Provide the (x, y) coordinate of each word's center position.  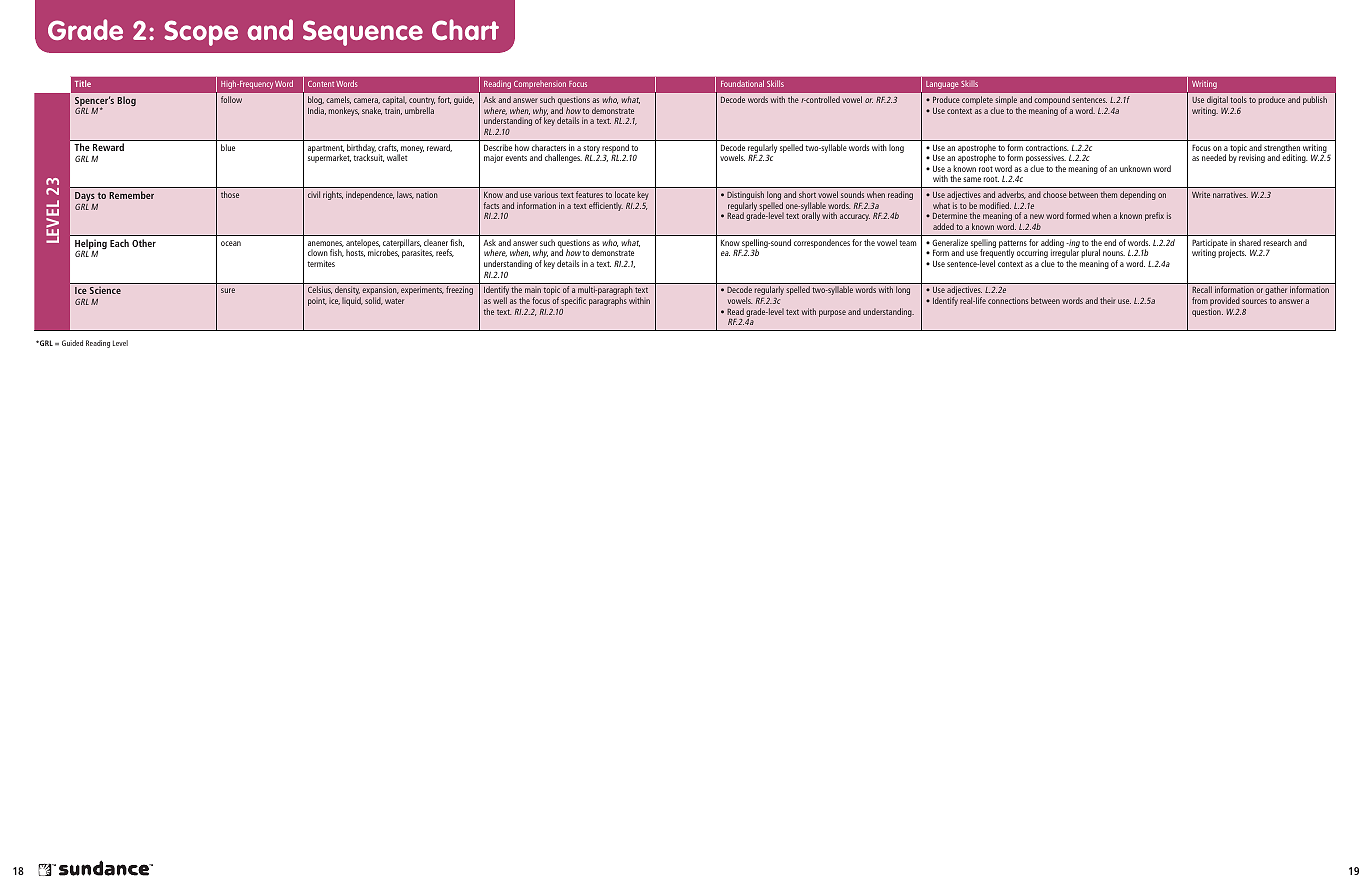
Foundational (742, 83)
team (908, 243)
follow (231, 99)
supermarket (329, 158)
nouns (1114, 253)
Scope (201, 33)
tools (1238, 99)
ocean (231, 243)
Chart (465, 29)
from (1200, 300)
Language (942, 85)
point (317, 302)
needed (1214, 157)
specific (573, 301)
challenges (563, 158)
